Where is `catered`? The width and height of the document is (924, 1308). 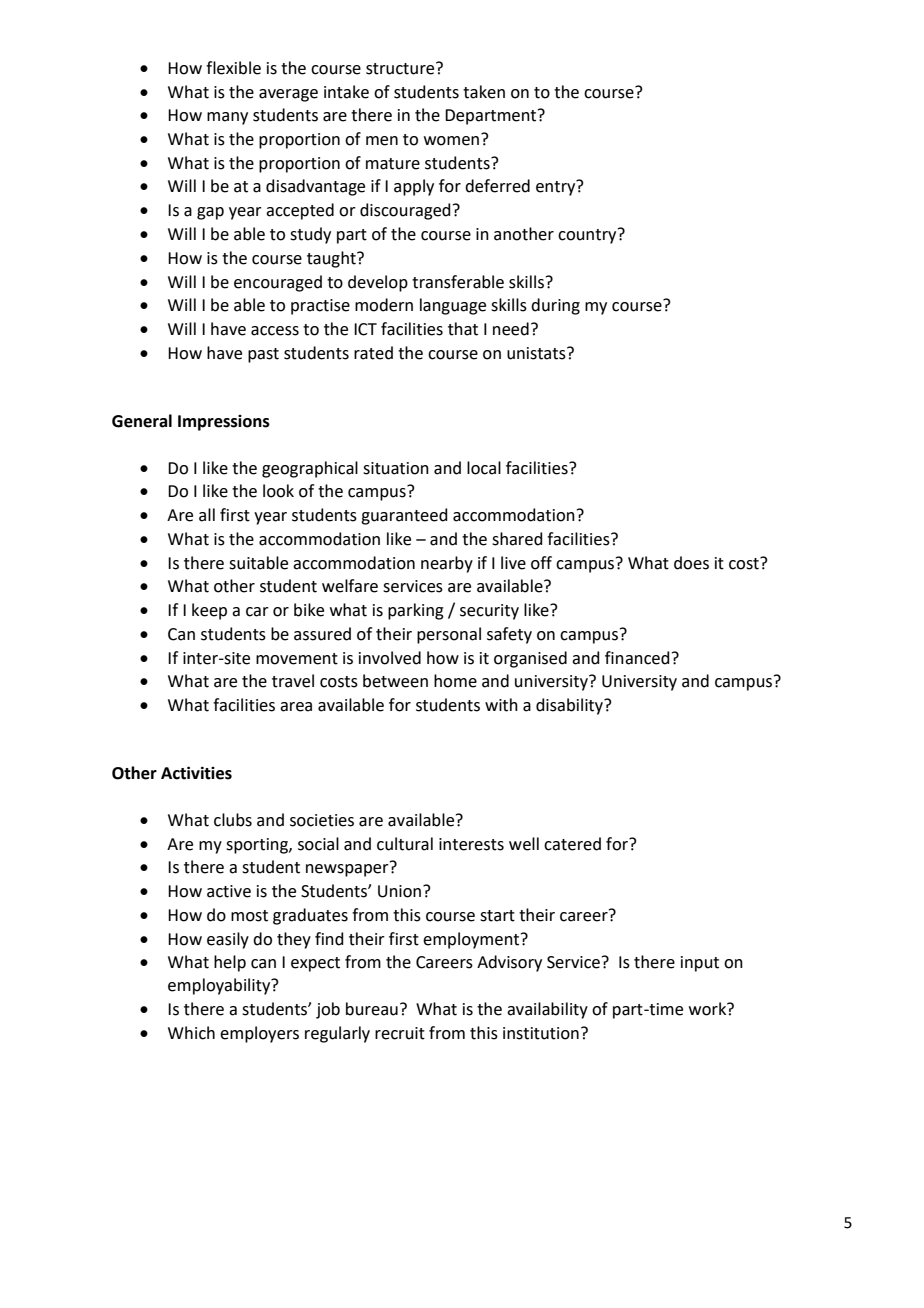 catered is located at coordinates (572, 844).
